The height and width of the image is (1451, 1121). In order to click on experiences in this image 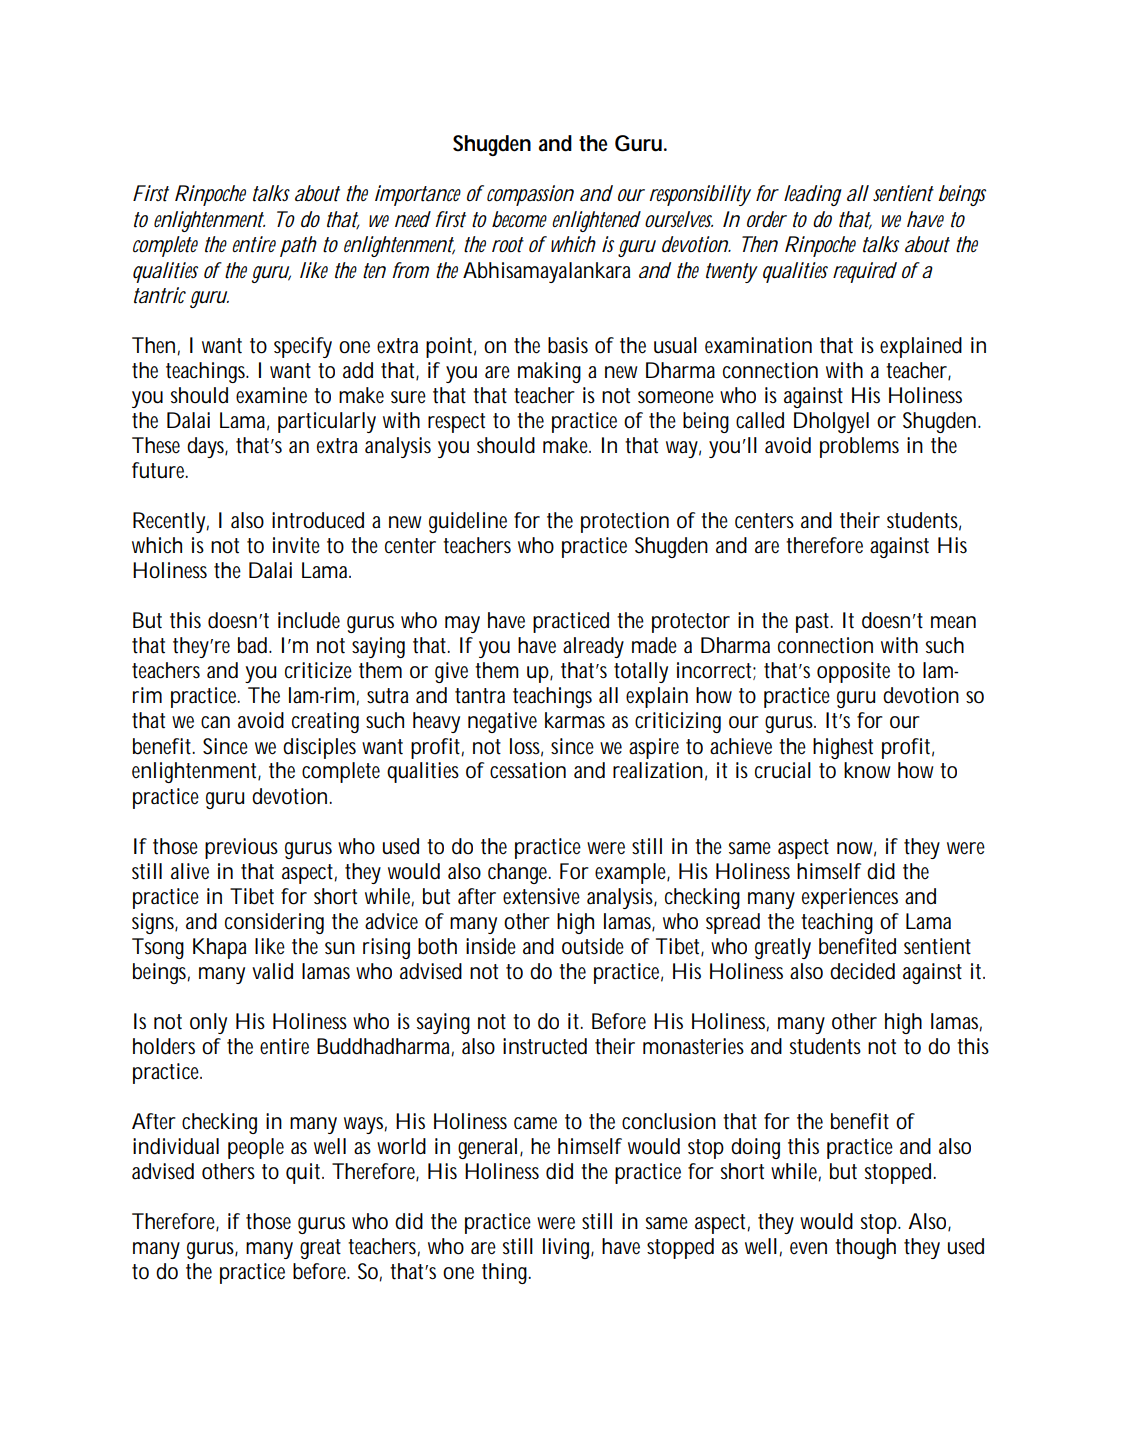, I will do `click(850, 898)`.
